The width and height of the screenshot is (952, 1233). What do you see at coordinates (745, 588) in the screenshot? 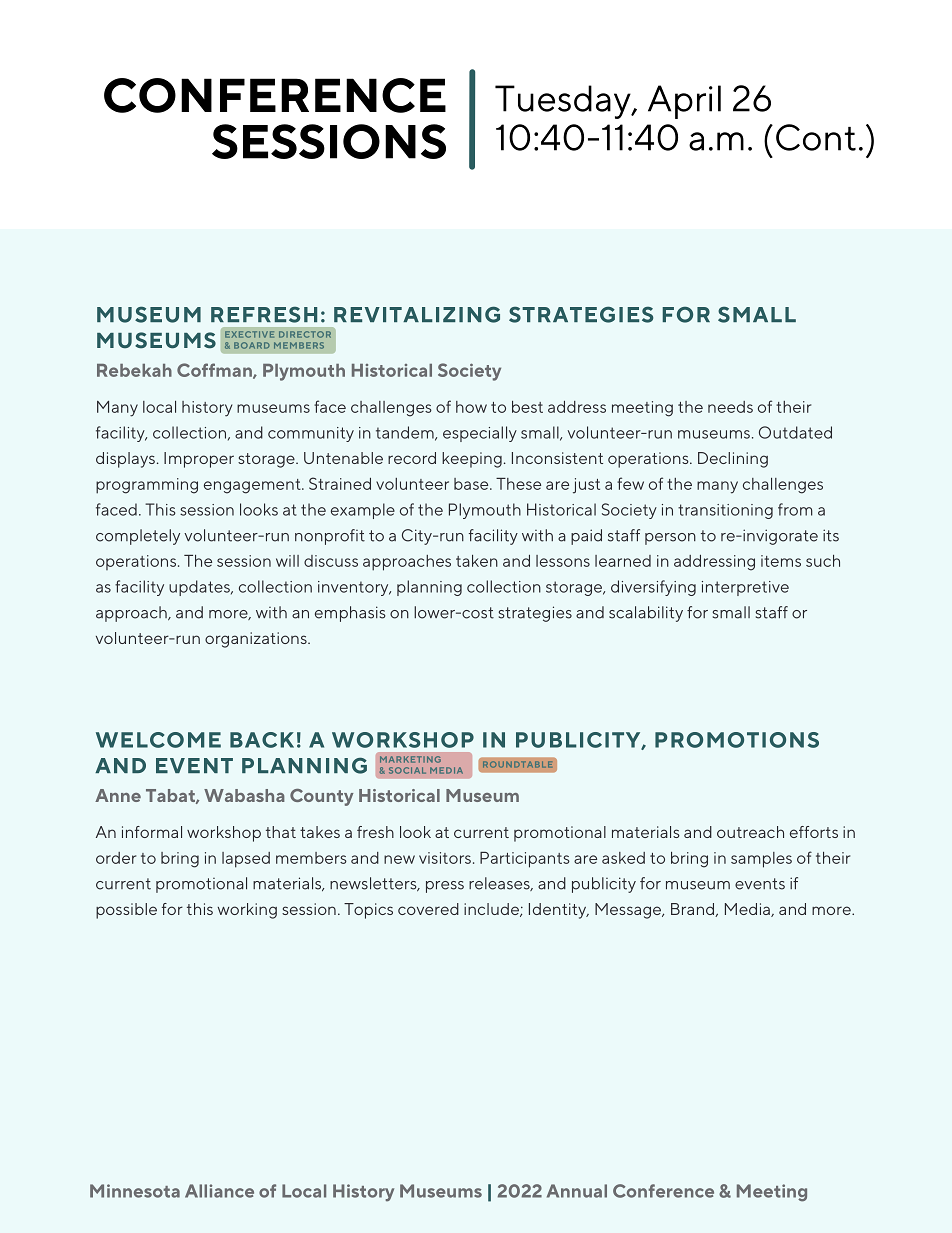
I see `interpretive` at bounding box center [745, 588].
